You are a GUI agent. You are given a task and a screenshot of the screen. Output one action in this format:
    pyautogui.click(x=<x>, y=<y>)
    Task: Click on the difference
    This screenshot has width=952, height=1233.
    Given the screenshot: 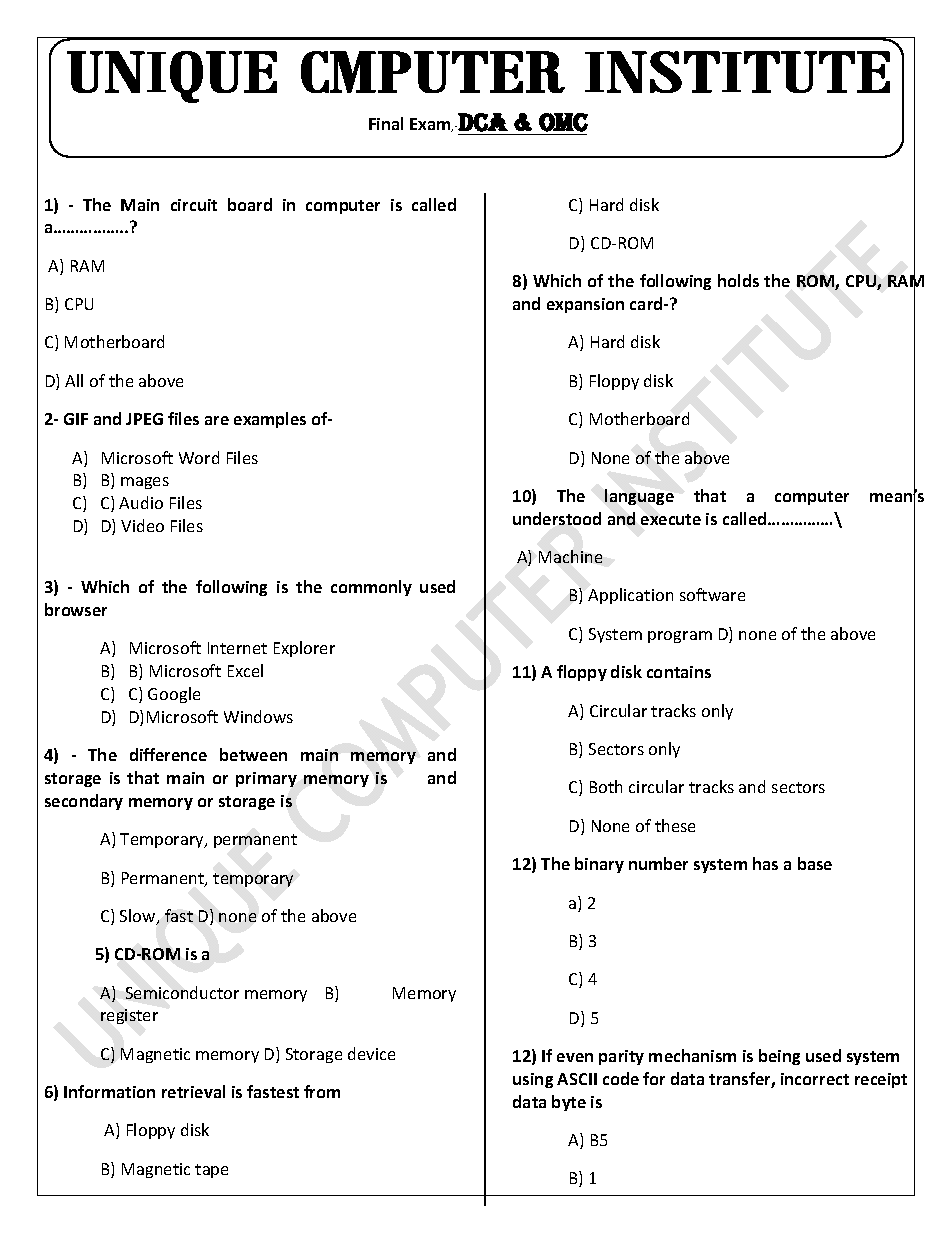 What is the action you would take?
    pyautogui.click(x=168, y=754)
